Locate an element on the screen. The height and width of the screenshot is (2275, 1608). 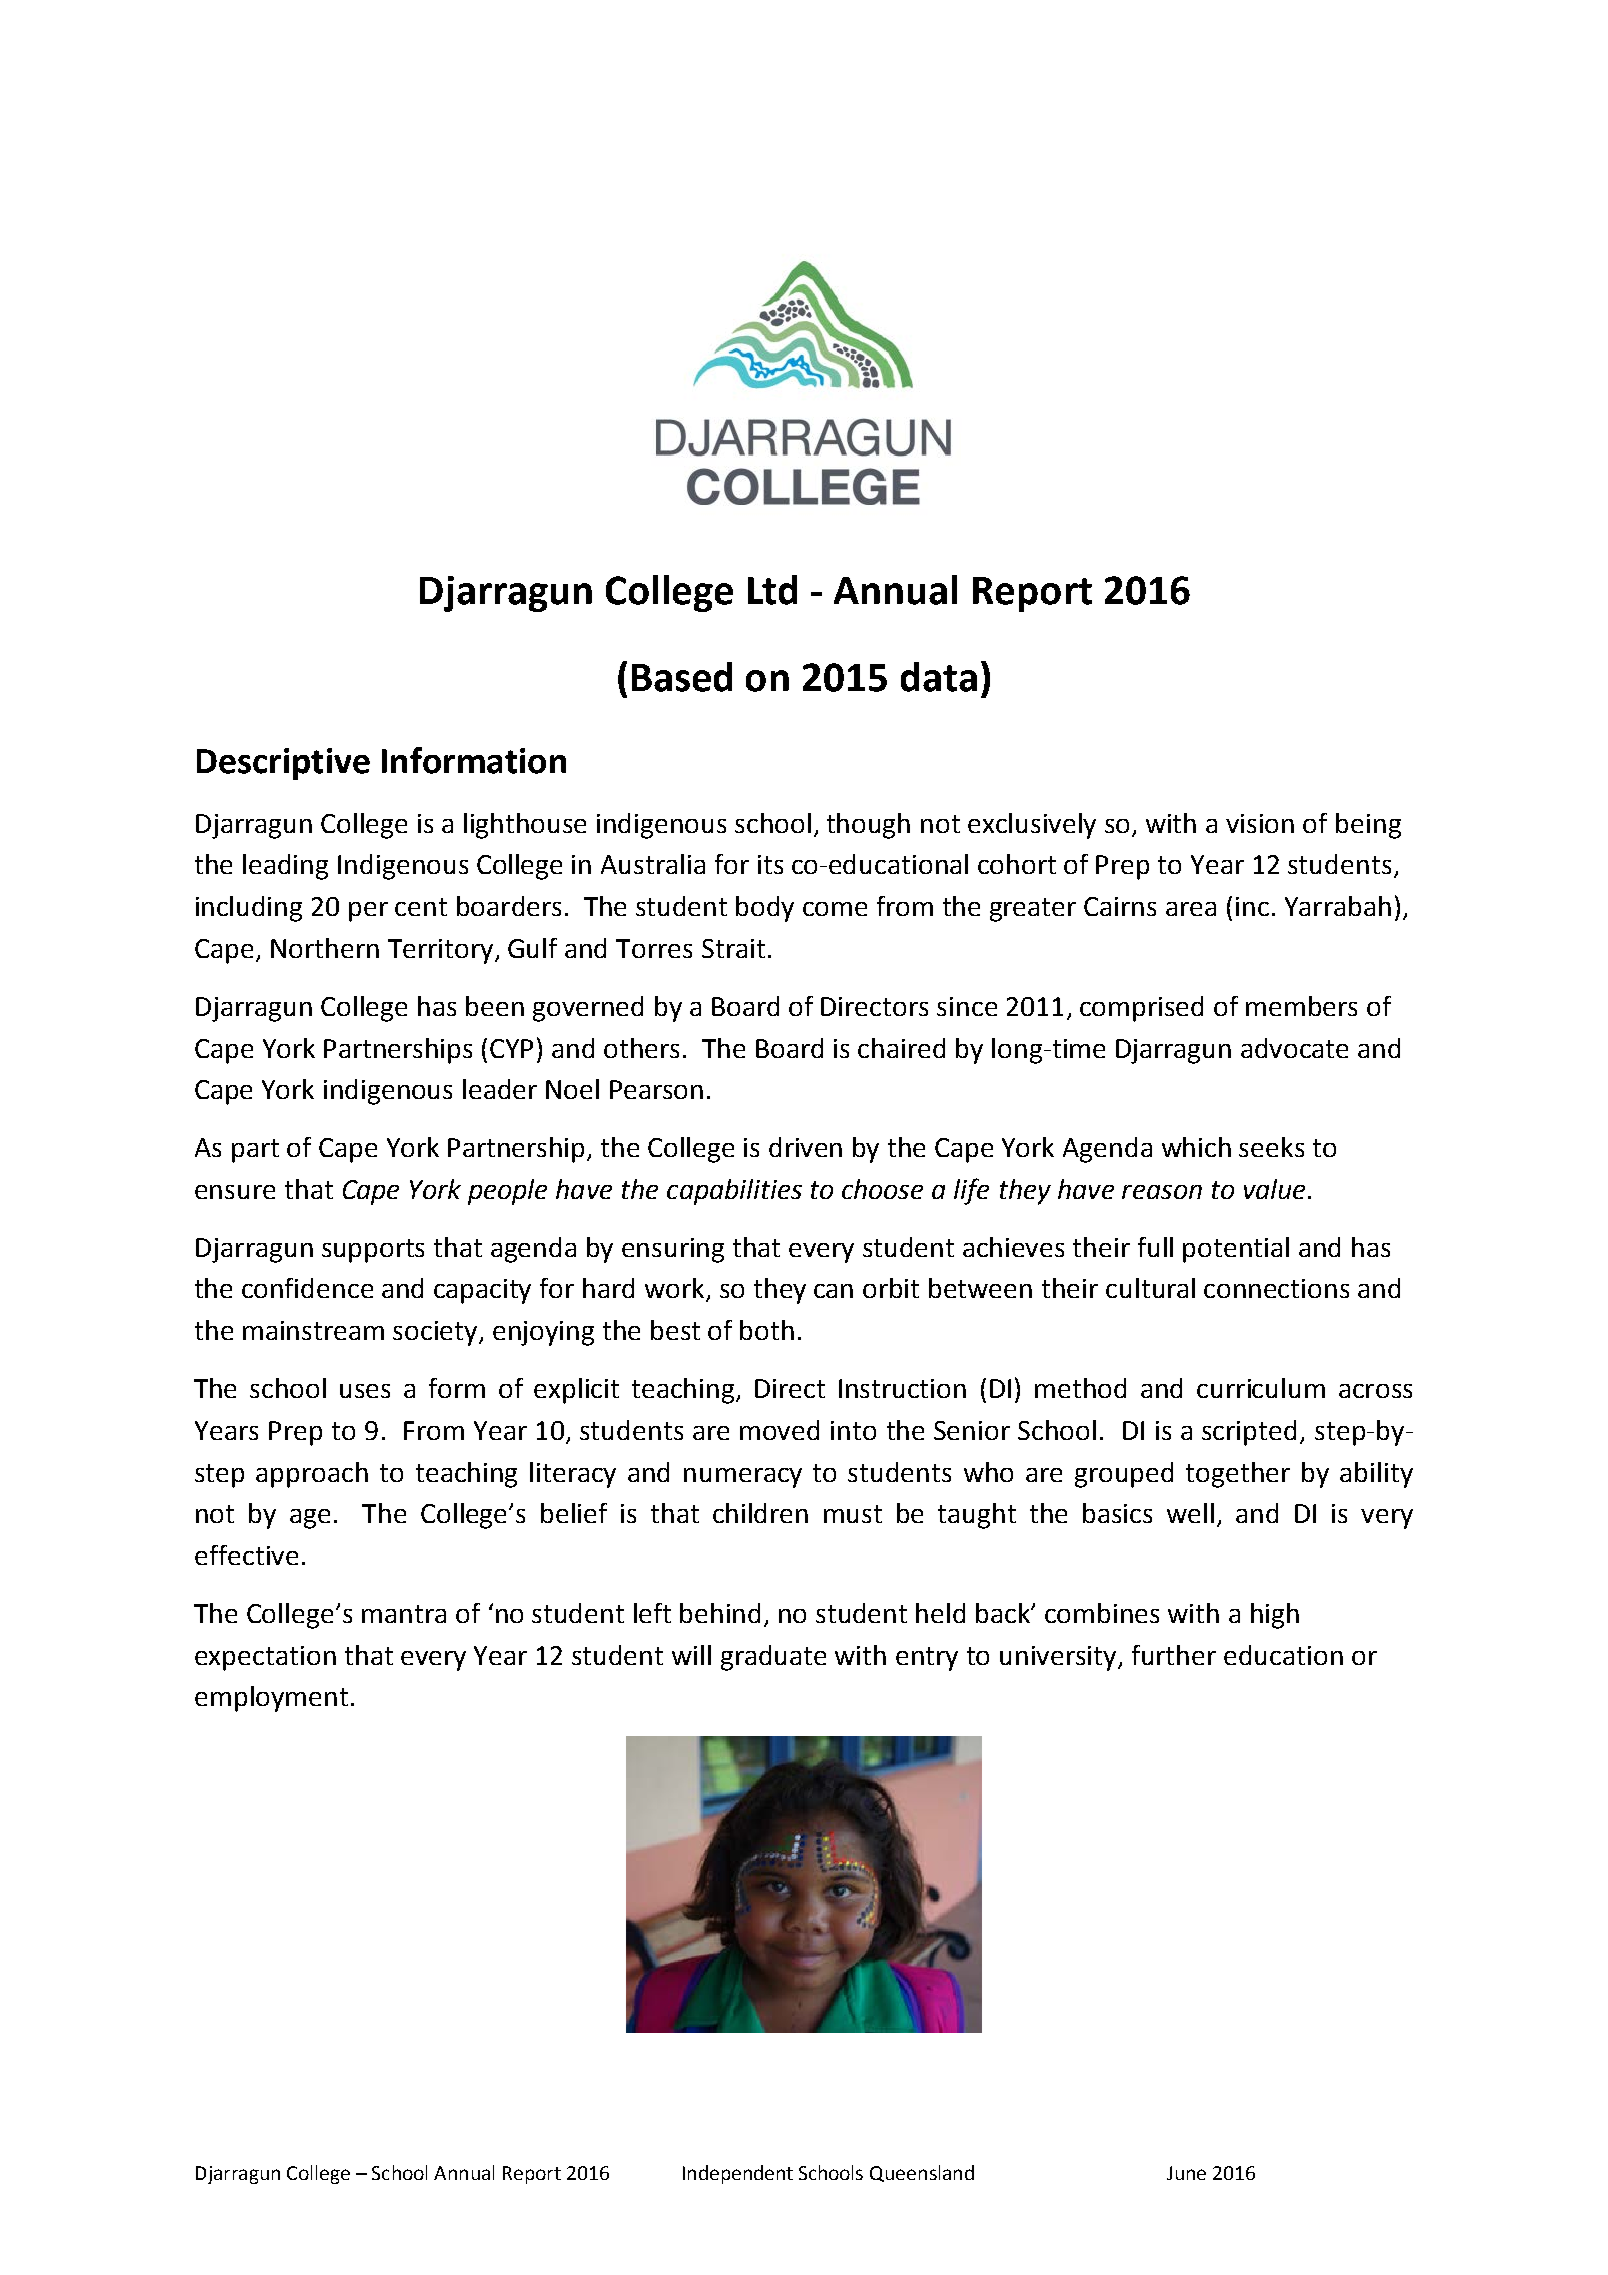
moved is located at coordinates (779, 1430).
